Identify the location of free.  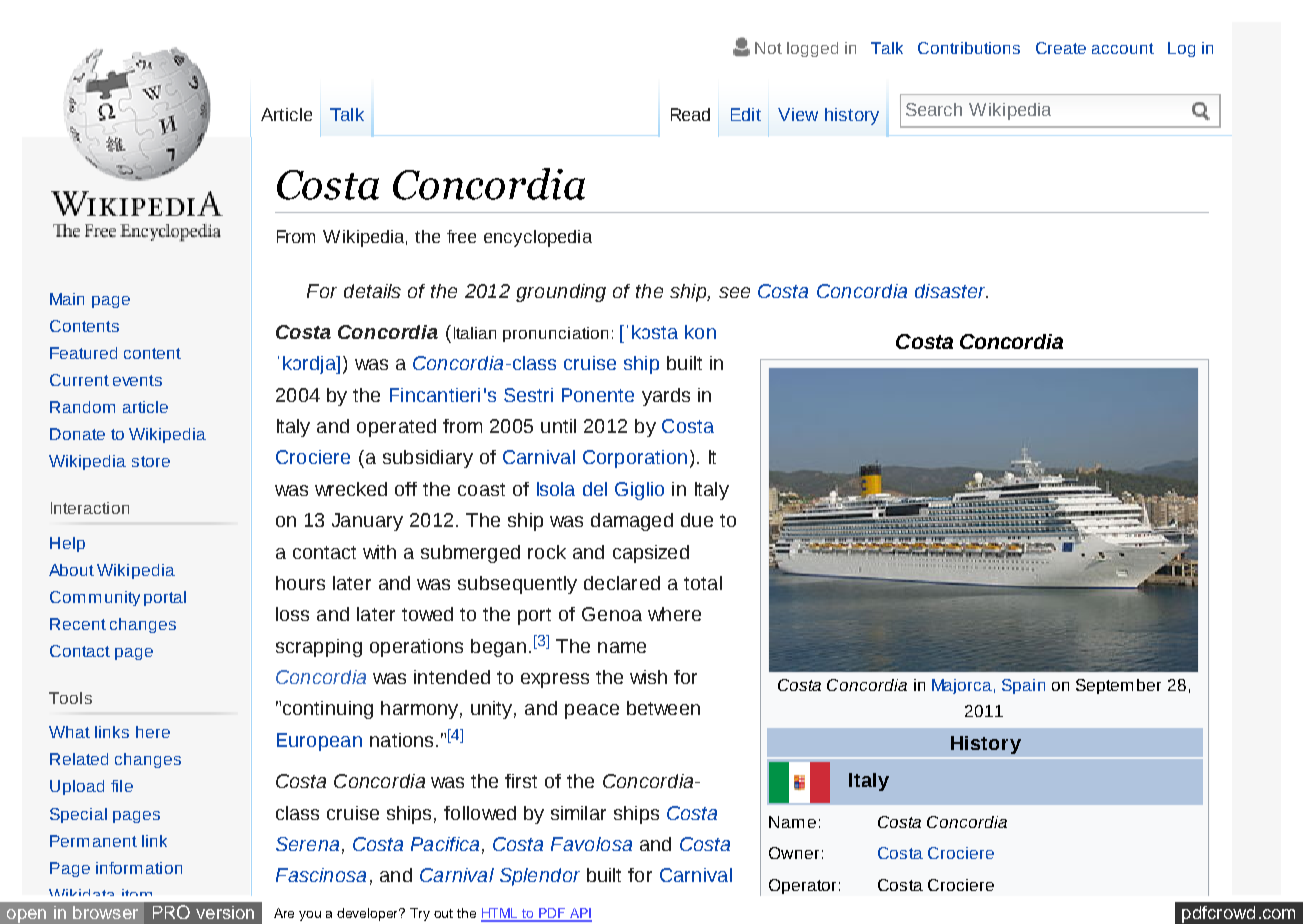
(461, 236).
